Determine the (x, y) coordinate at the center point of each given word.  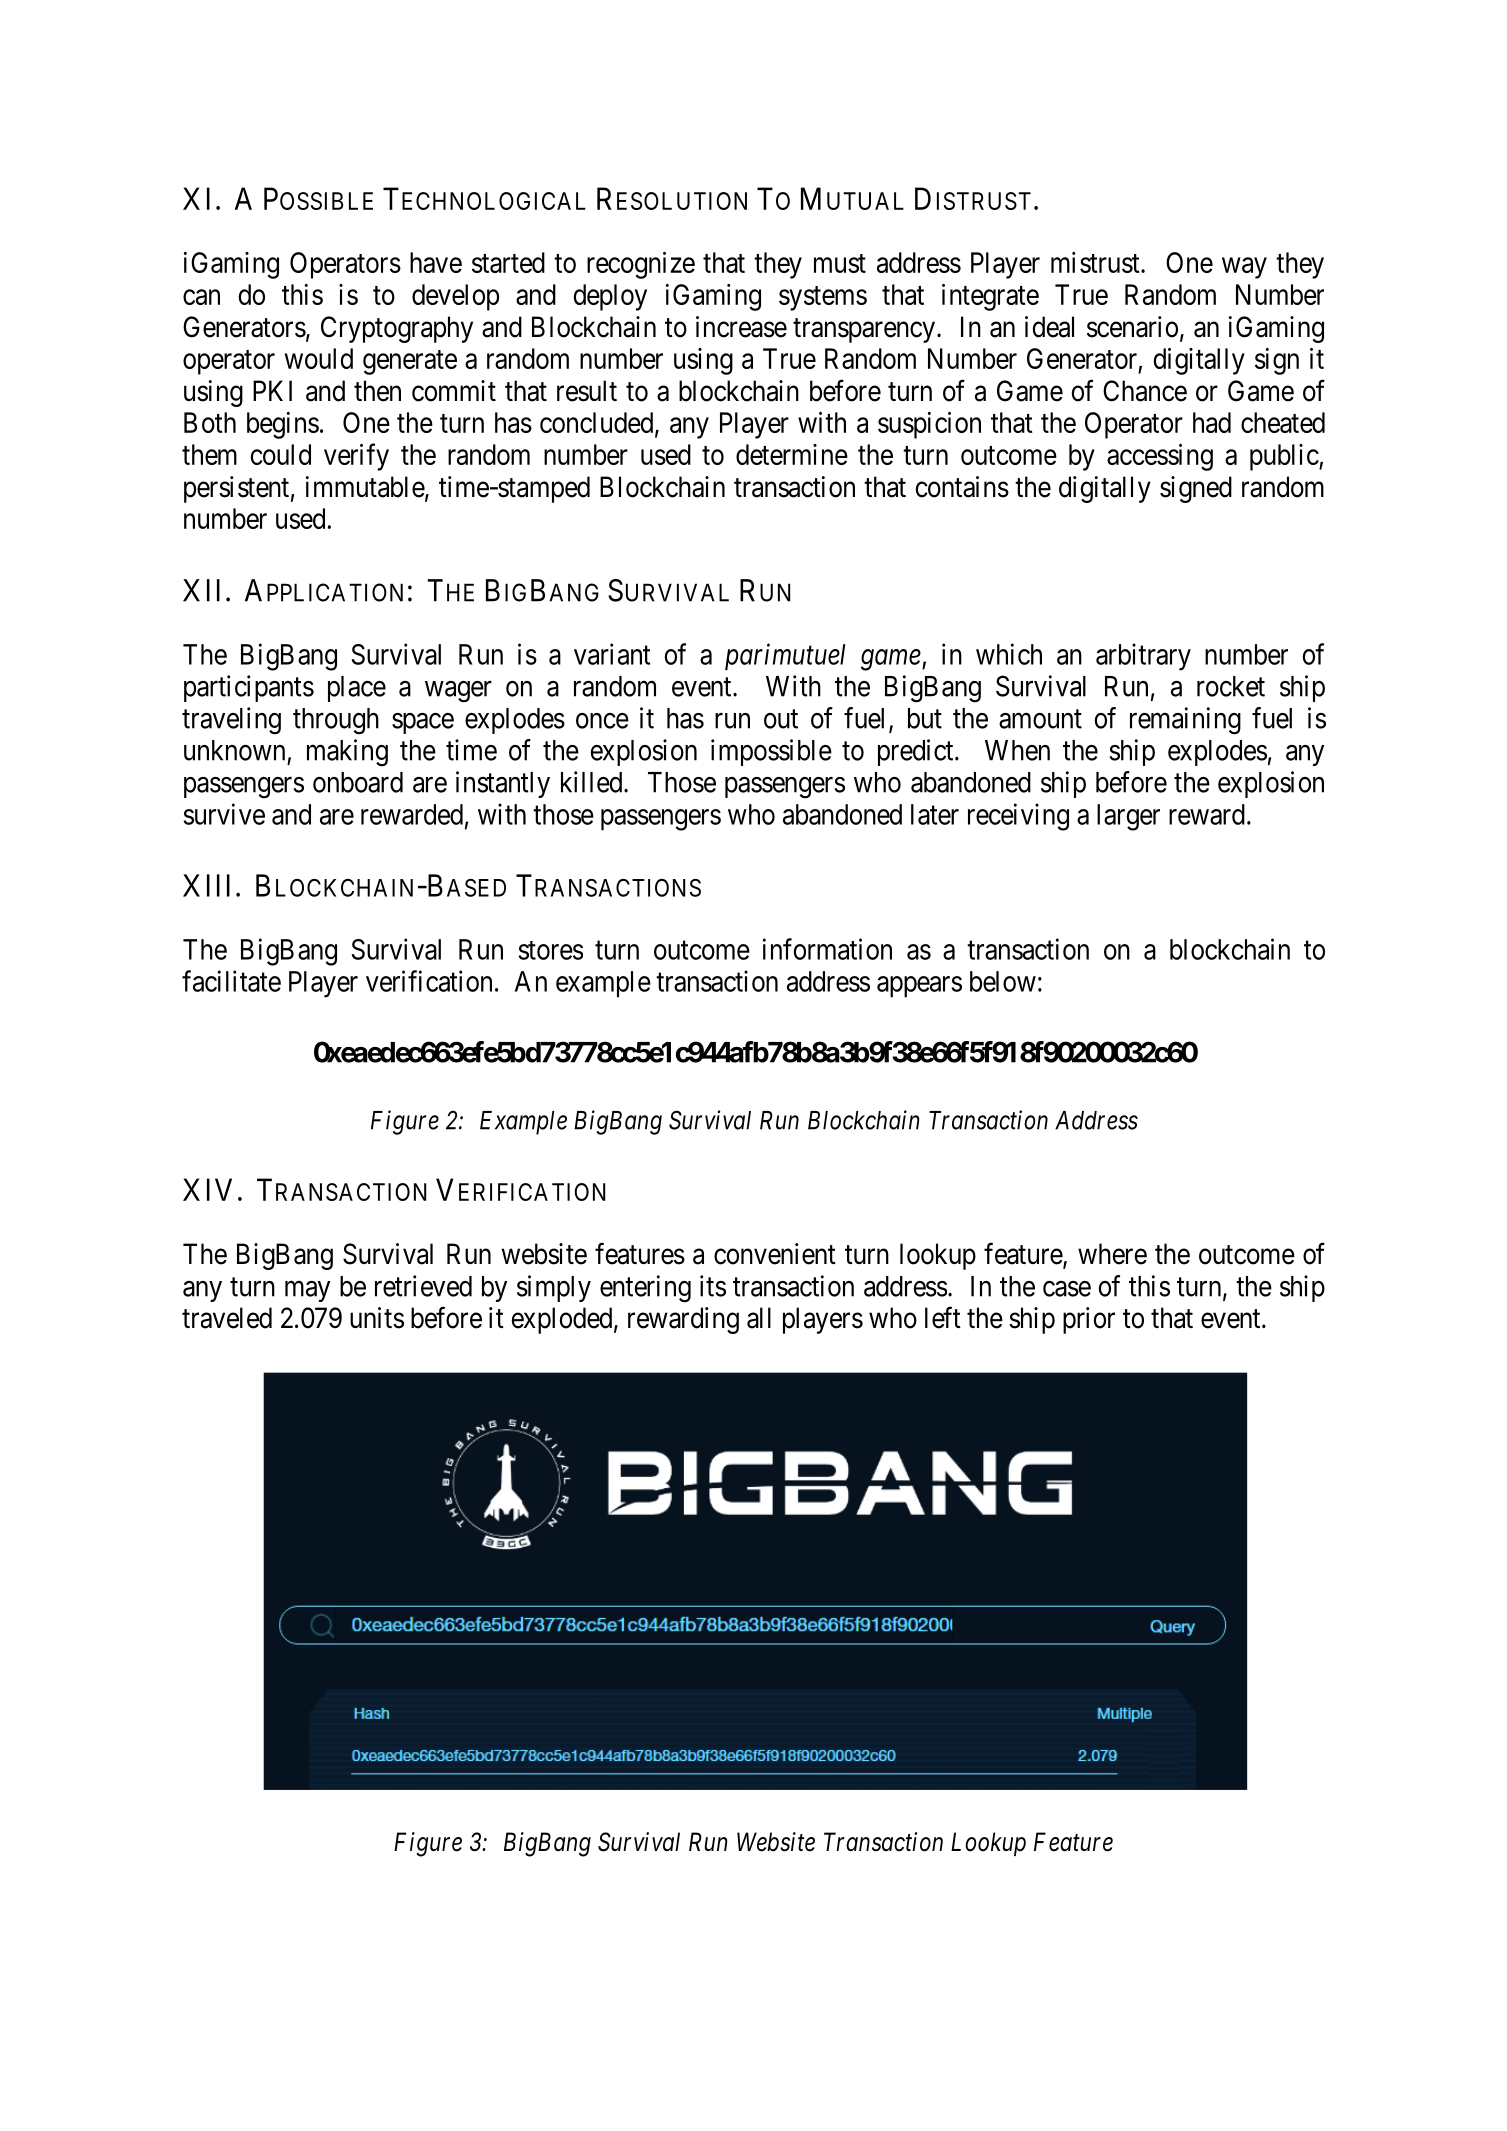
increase (741, 327)
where (1112, 1254)
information (827, 949)
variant (612, 654)
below (1003, 981)
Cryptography (397, 329)
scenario (1132, 327)
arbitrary (1143, 657)
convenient (775, 1254)
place (357, 689)
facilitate (231, 981)
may (307, 1291)
